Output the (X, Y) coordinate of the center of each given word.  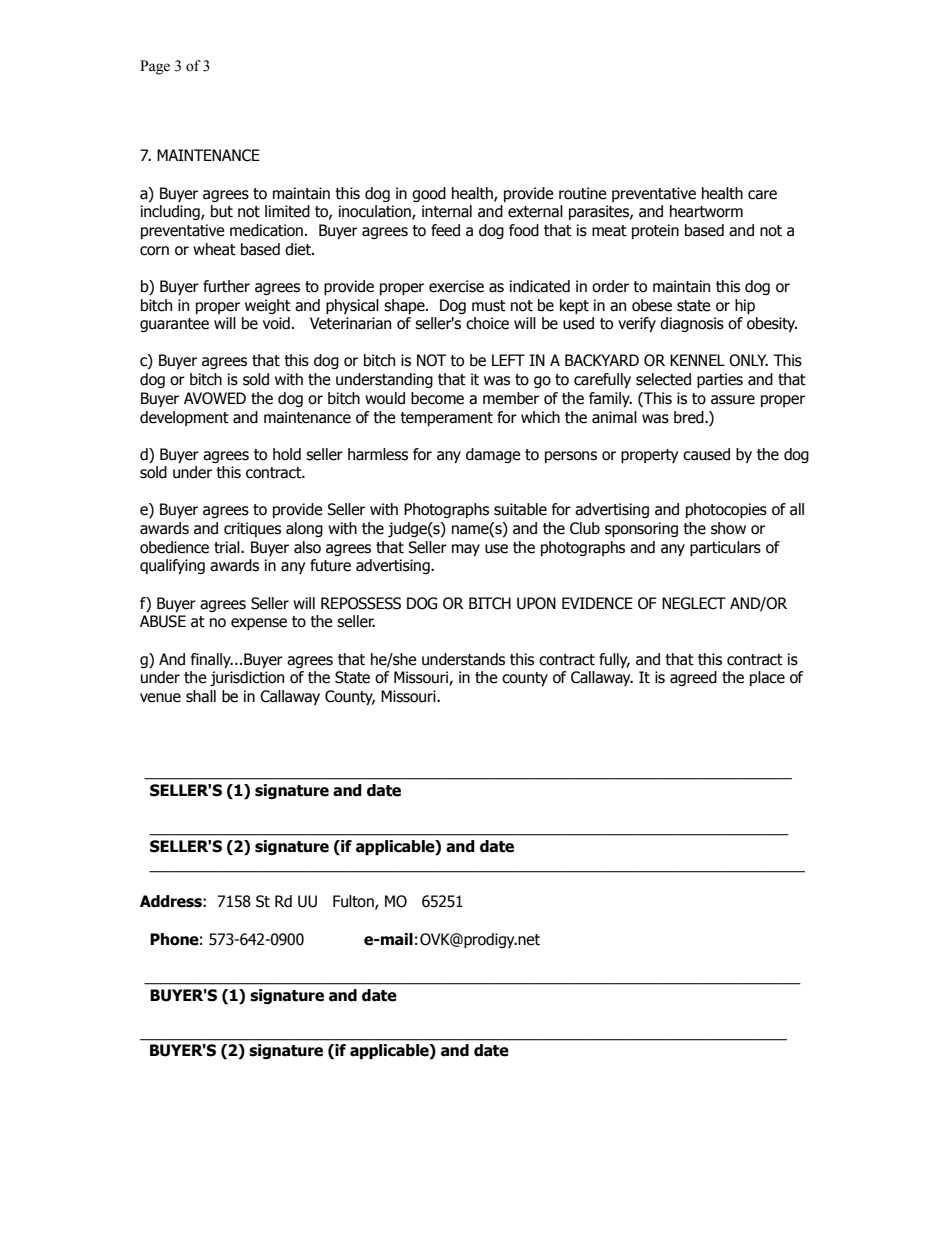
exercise (456, 286)
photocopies (726, 510)
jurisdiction (247, 678)
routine (583, 193)
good (429, 194)
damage (493, 455)
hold (287, 454)
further (226, 286)
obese (652, 305)
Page (155, 67)
